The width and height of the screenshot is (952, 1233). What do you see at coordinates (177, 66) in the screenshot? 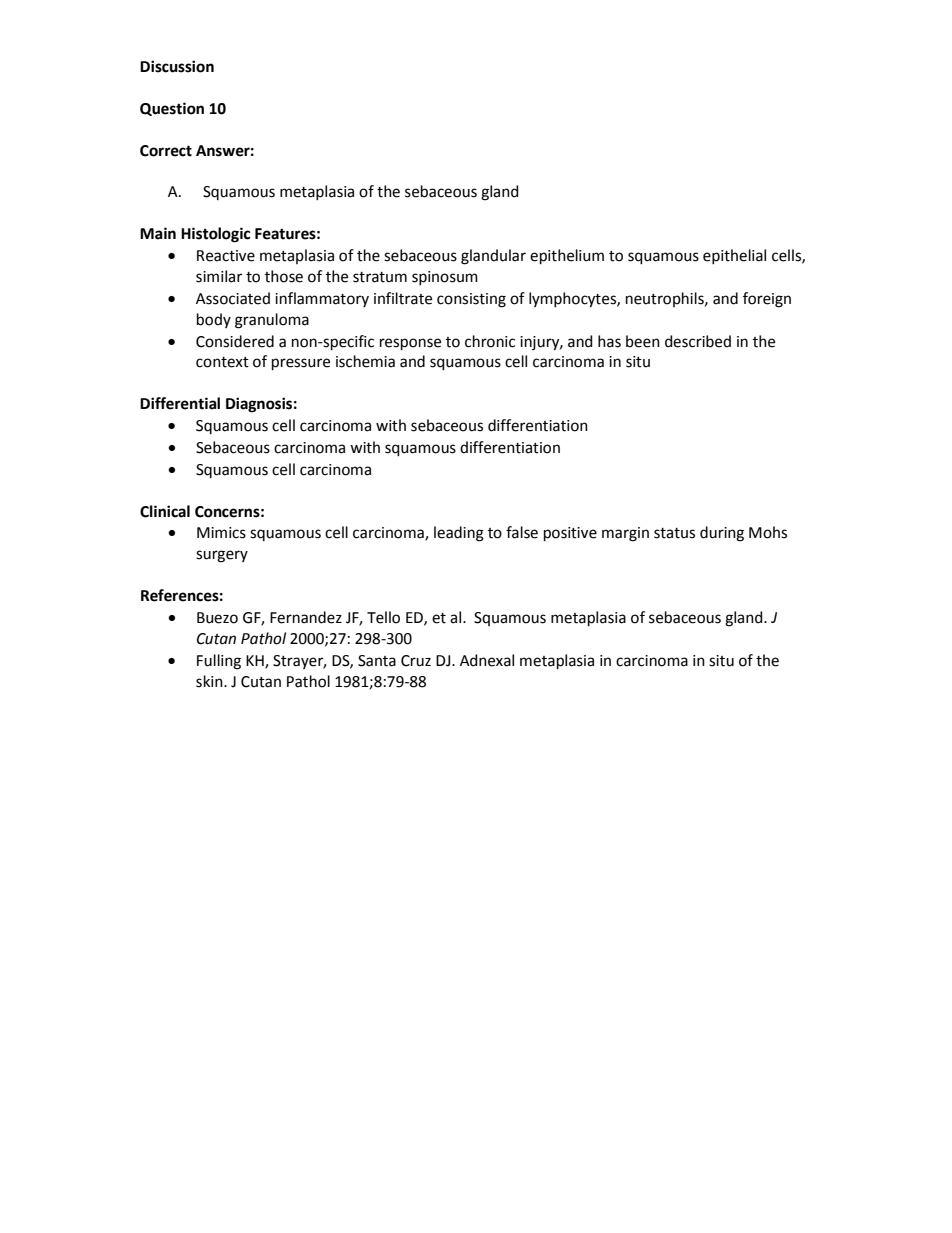
I see `Discussion` at bounding box center [177, 66].
